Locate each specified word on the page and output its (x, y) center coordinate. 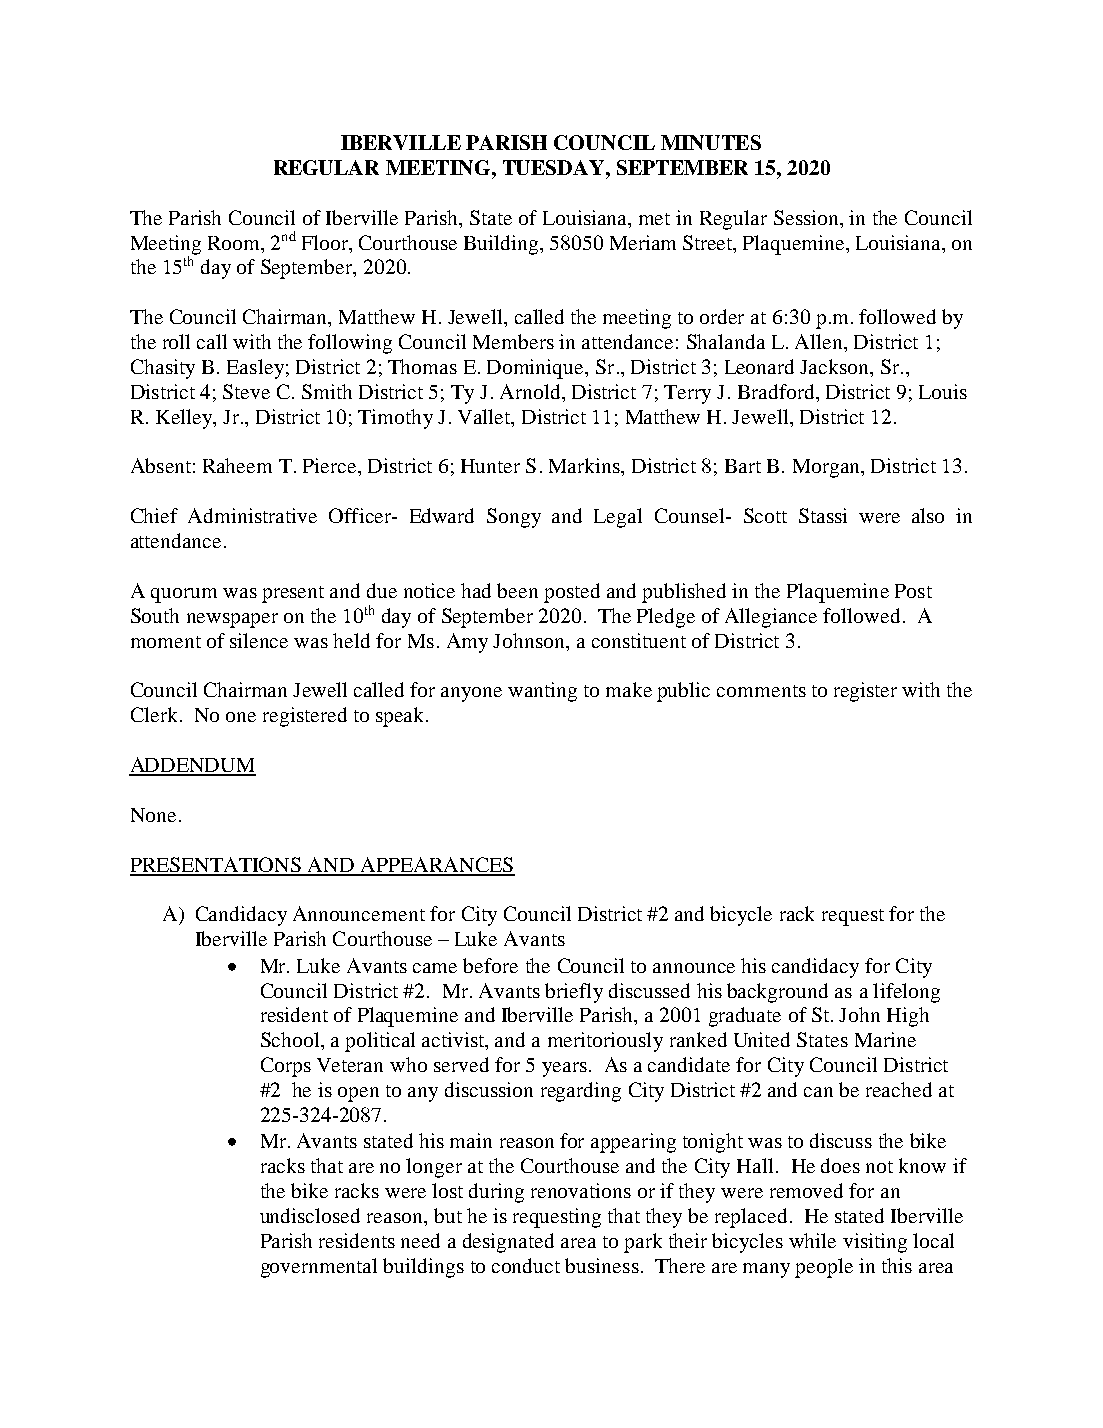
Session (807, 217)
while (812, 1240)
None (153, 815)
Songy (514, 518)
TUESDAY (555, 167)
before (490, 965)
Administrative (252, 515)
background (777, 993)
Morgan (827, 468)
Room (235, 243)
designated (508, 1243)
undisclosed (310, 1215)
